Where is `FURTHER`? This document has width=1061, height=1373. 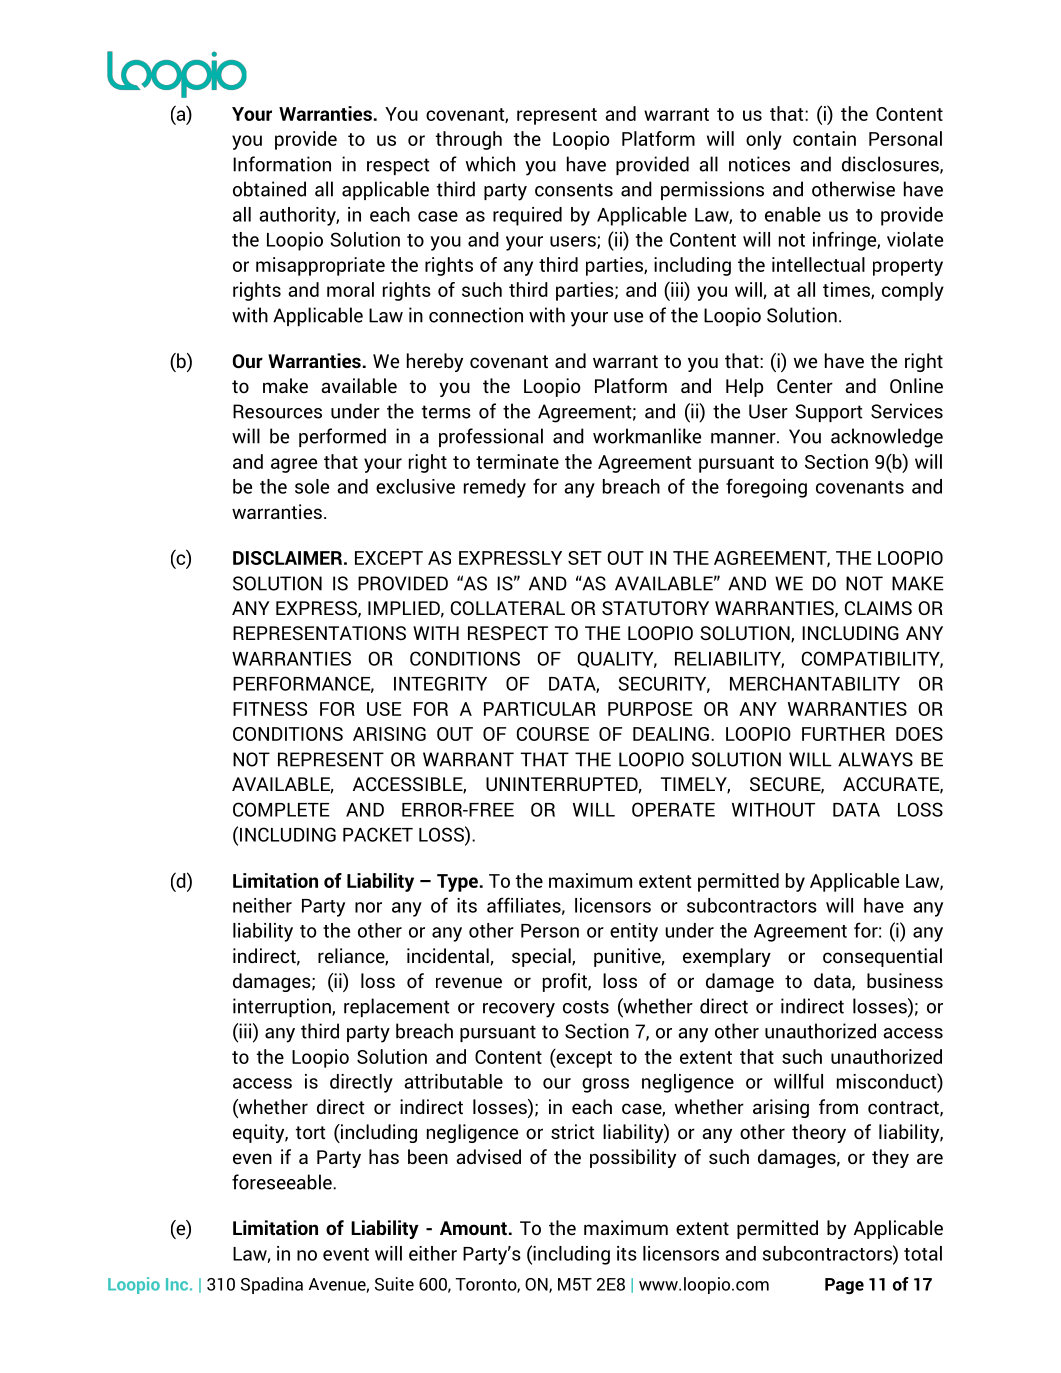
FURTHER is located at coordinates (843, 734).
